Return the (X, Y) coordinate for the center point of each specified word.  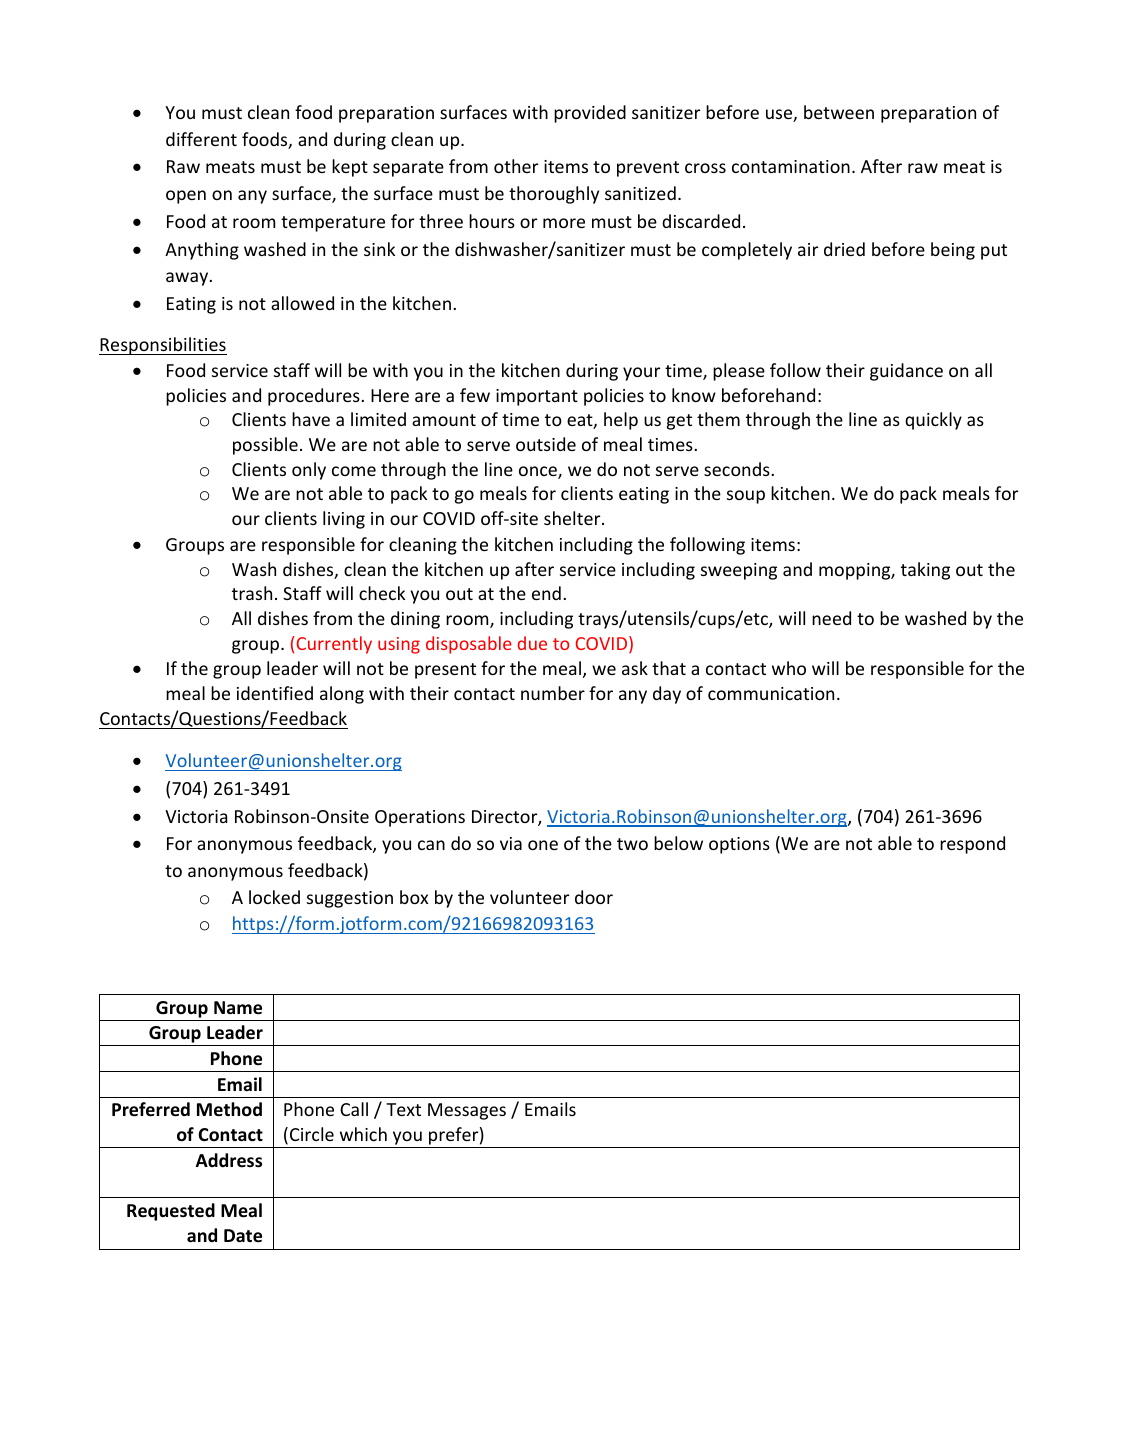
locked (274, 897)
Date (243, 1236)
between (839, 112)
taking (925, 571)
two (632, 844)
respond (972, 845)
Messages (467, 1111)
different (201, 139)
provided (590, 114)
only (309, 471)
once (539, 472)
